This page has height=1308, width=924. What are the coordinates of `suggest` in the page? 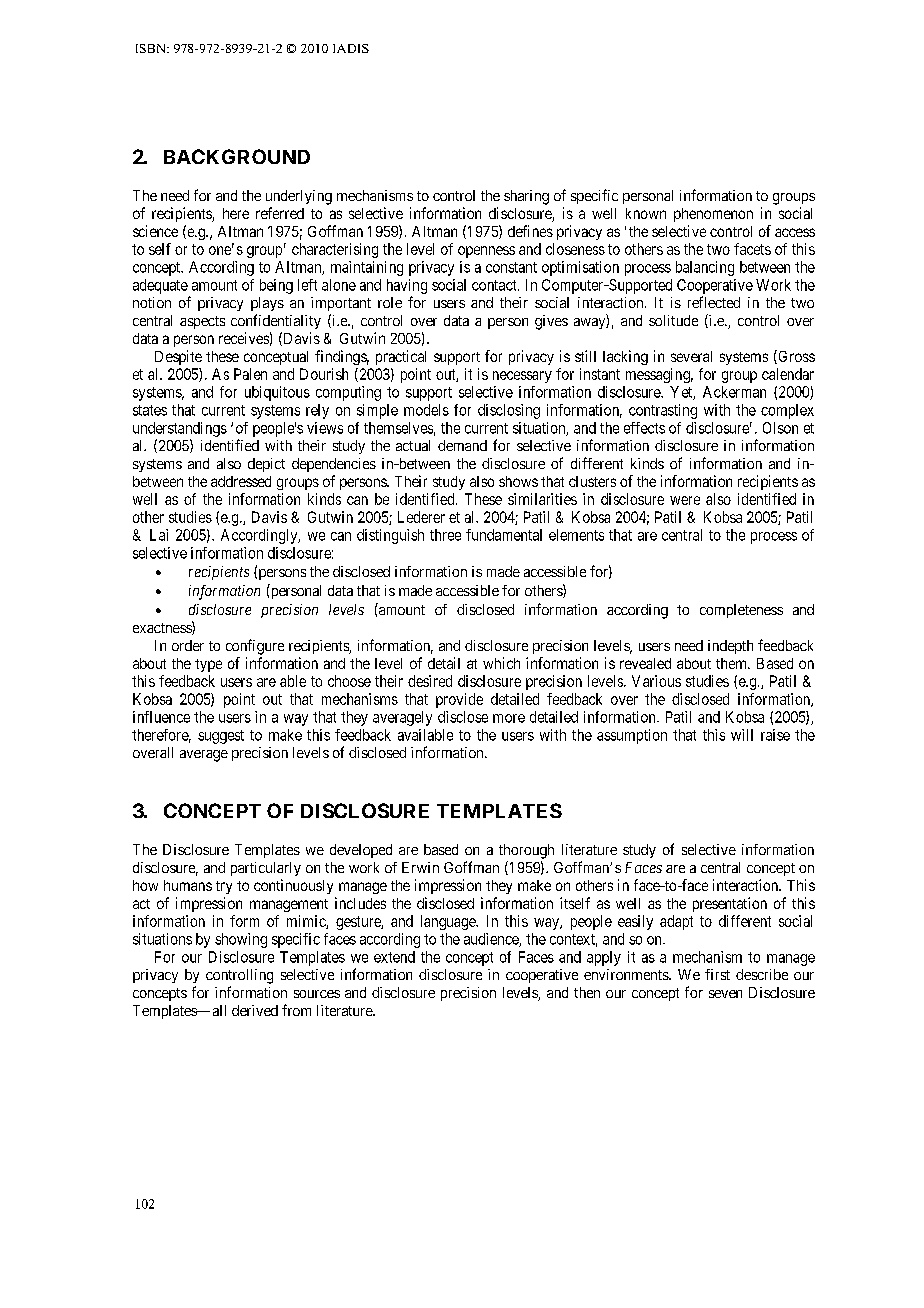 It's located at (221, 737).
